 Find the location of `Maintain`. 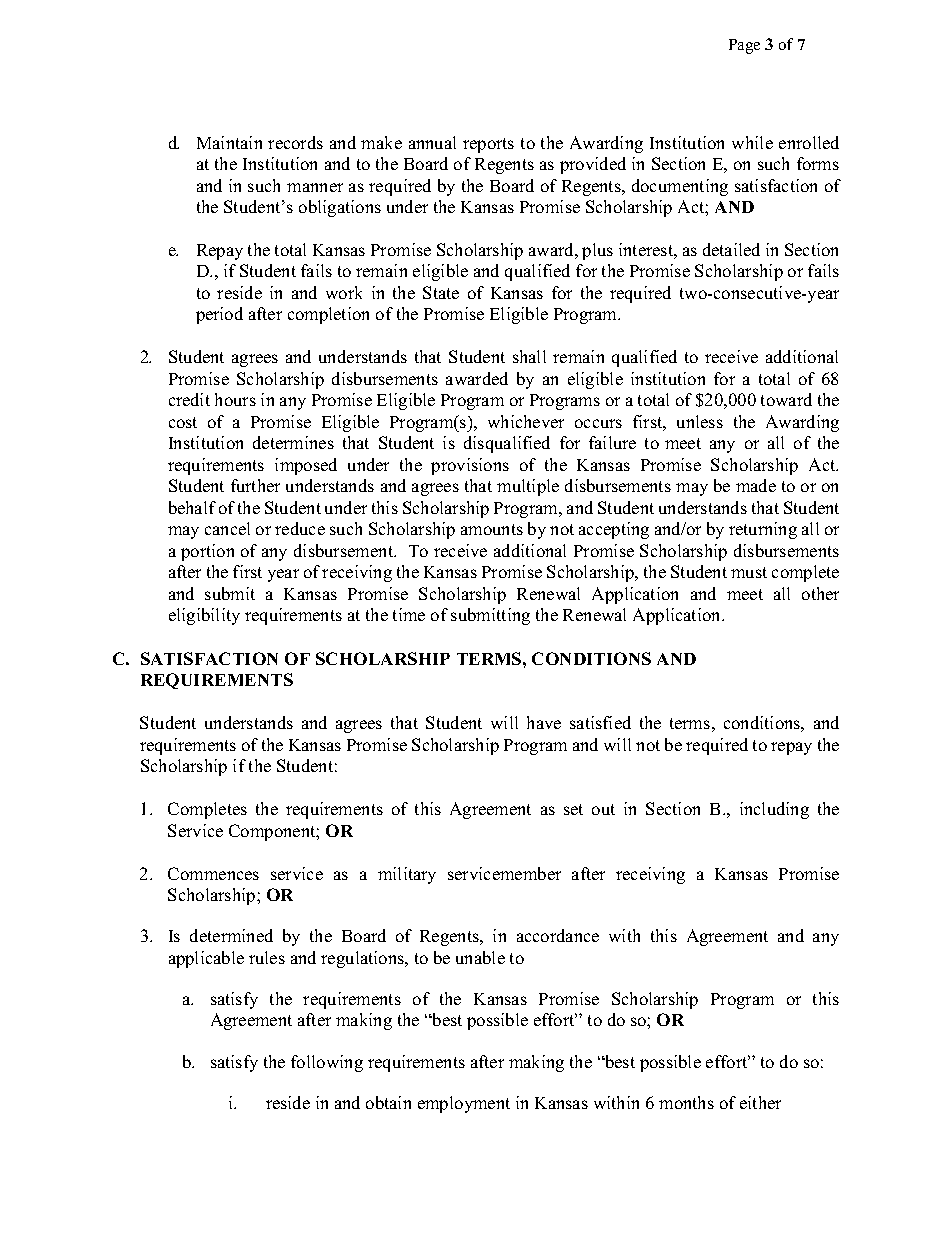

Maintain is located at coordinates (229, 142).
